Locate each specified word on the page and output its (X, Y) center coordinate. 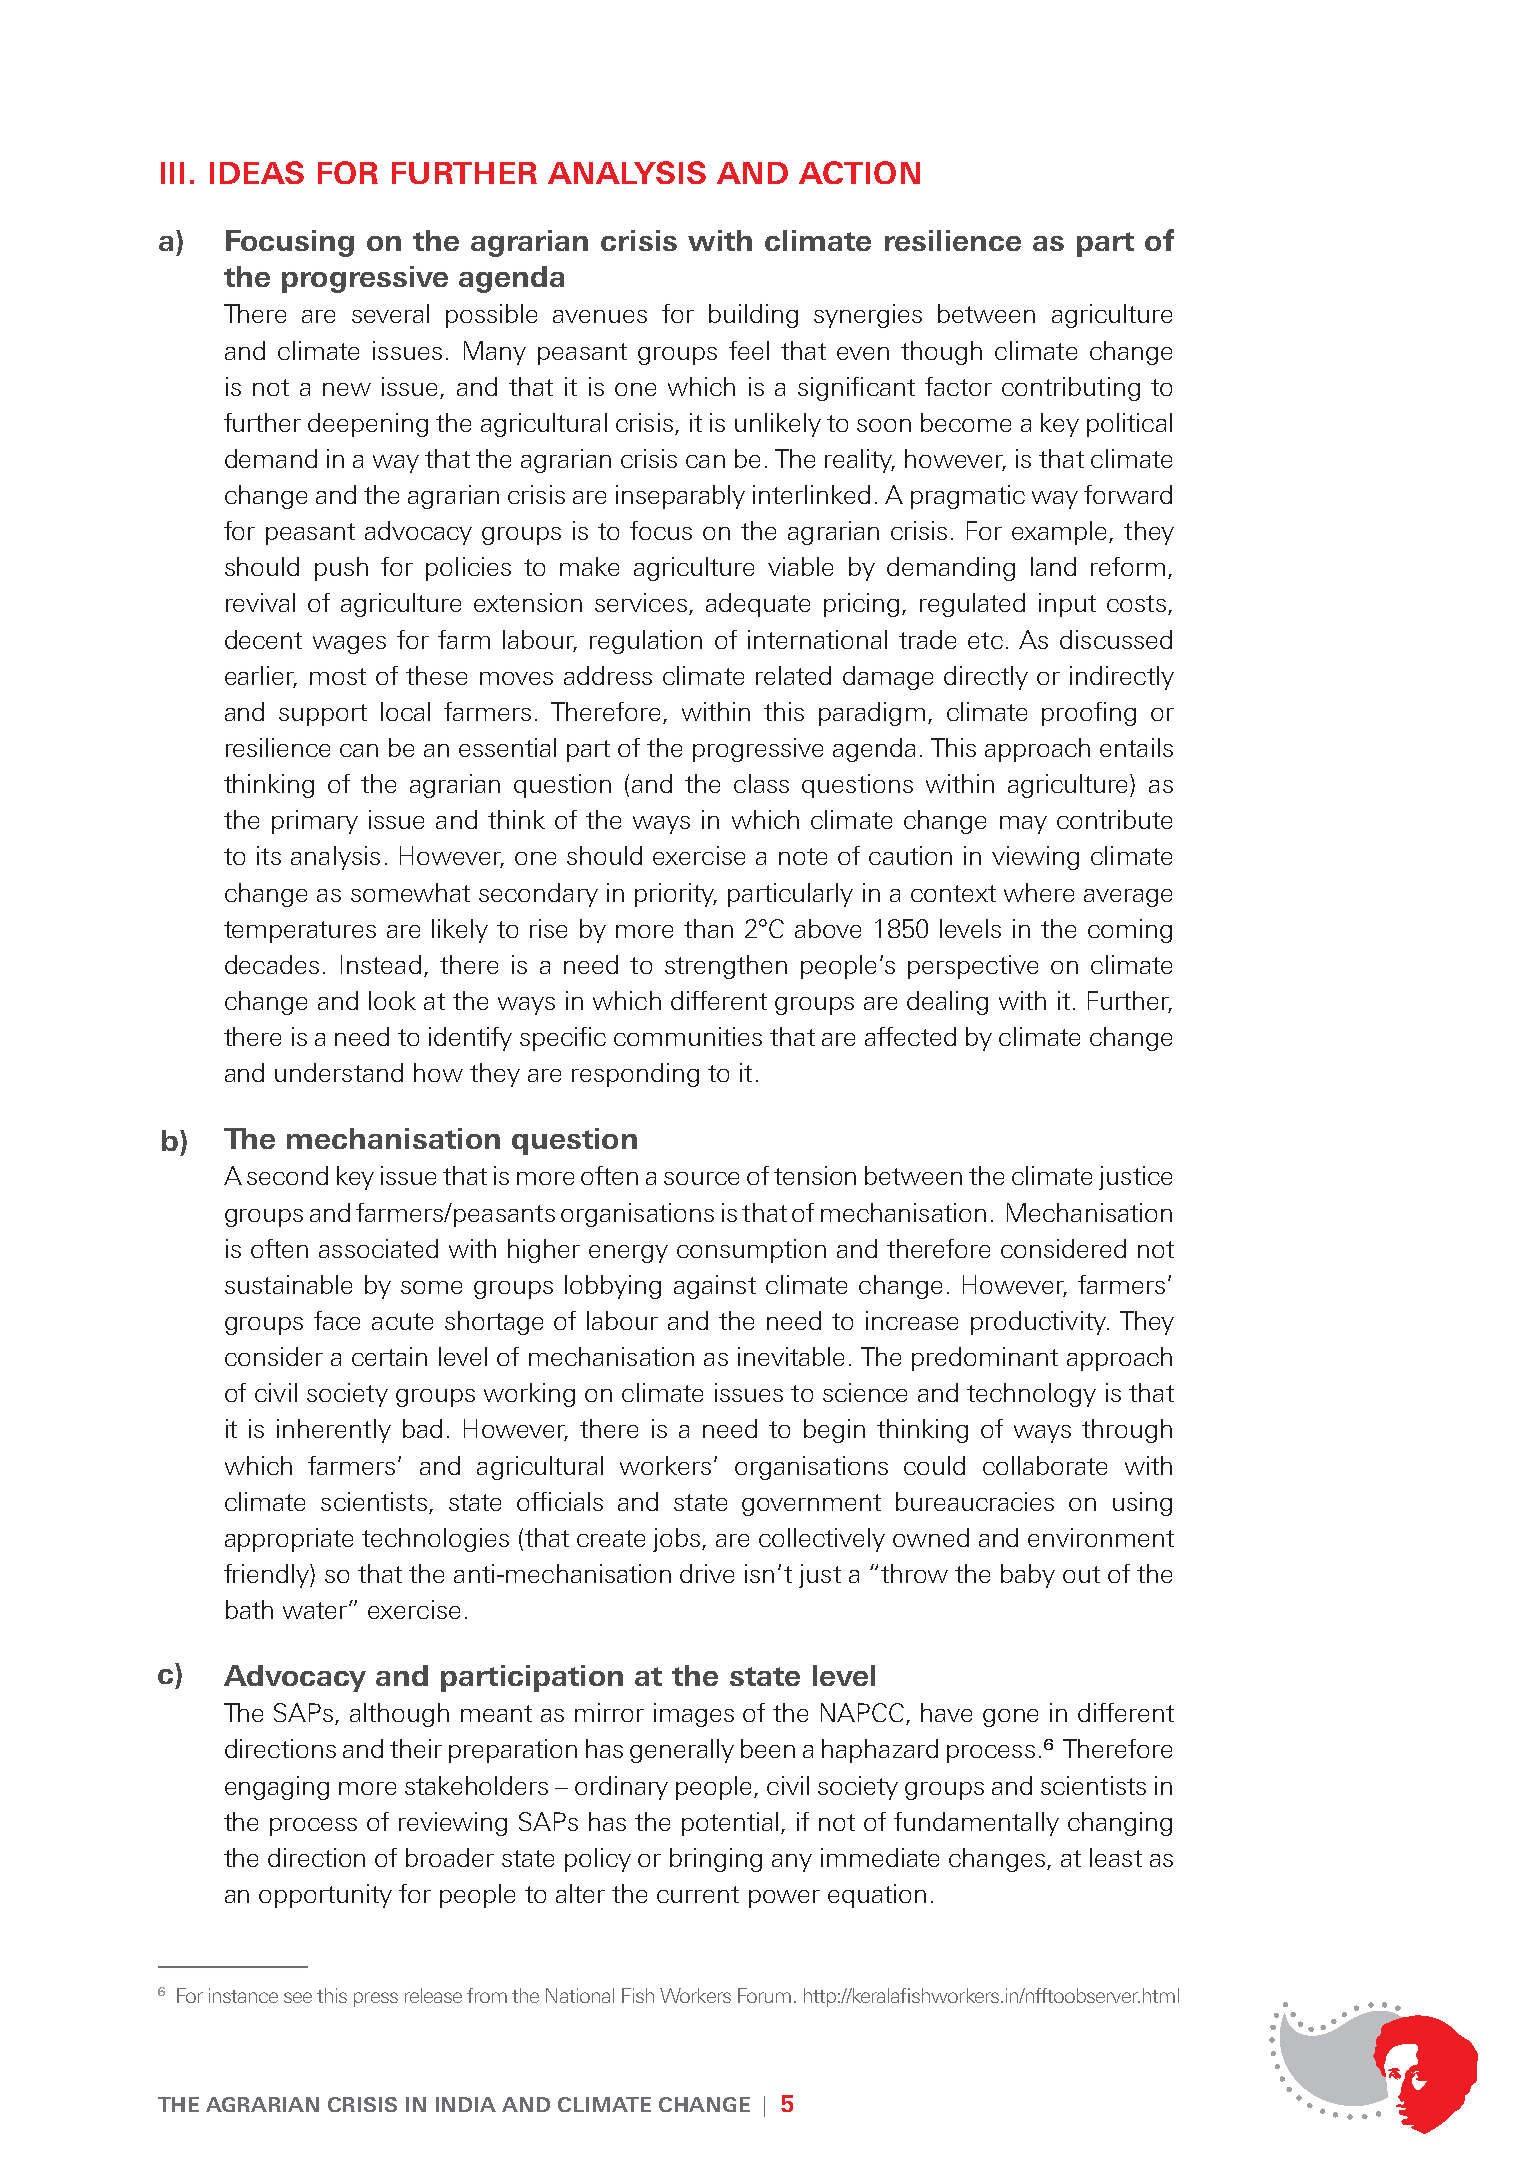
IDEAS (257, 172)
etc (985, 640)
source (701, 1178)
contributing (1071, 389)
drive (707, 1573)
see (298, 1997)
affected (910, 1036)
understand (339, 1072)
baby (1028, 1576)
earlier (260, 676)
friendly (267, 1576)
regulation (646, 642)
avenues (600, 316)
